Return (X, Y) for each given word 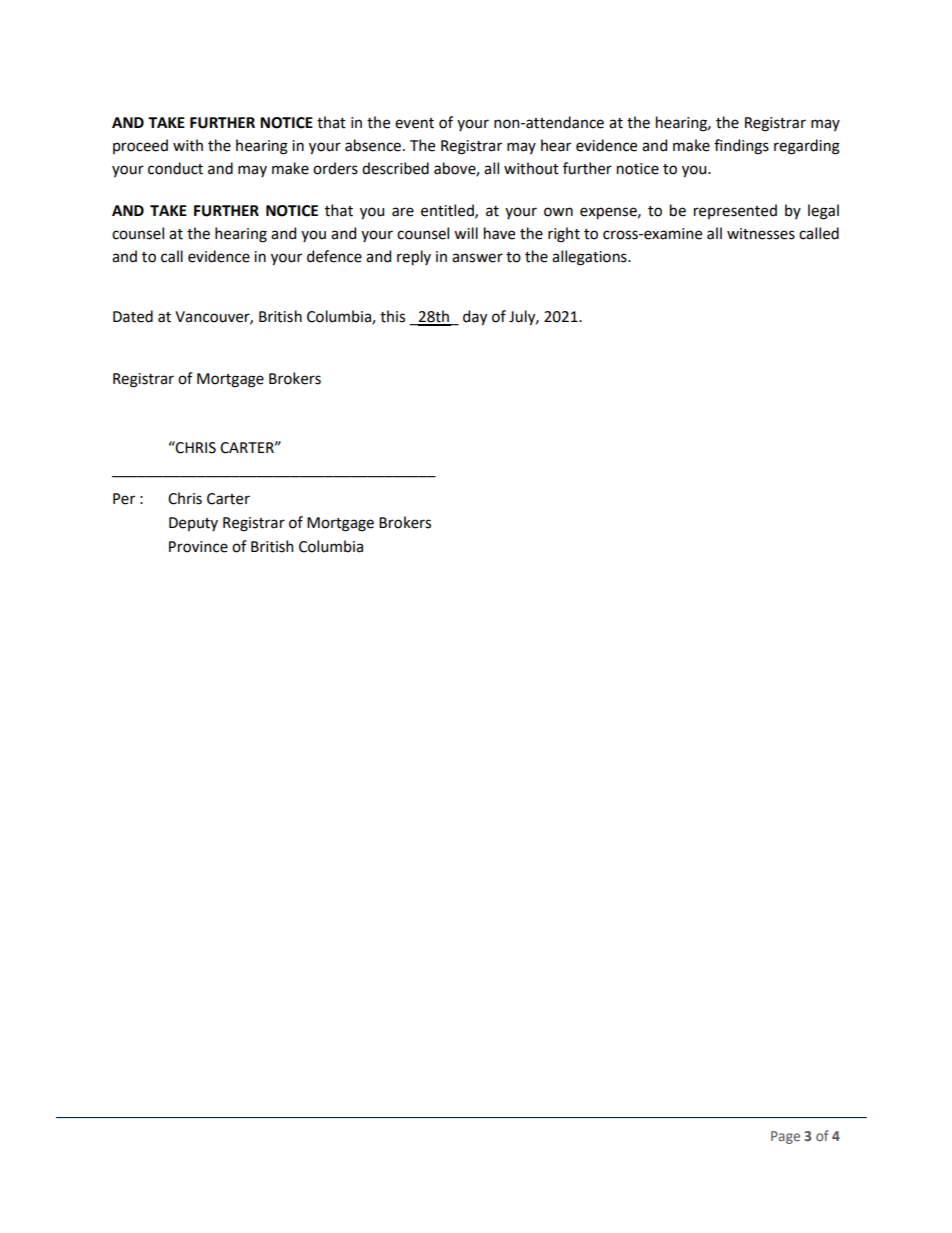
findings (741, 147)
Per (124, 499)
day (475, 317)
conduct (175, 168)
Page (785, 1137)
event (414, 123)
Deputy (193, 524)
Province (198, 547)
